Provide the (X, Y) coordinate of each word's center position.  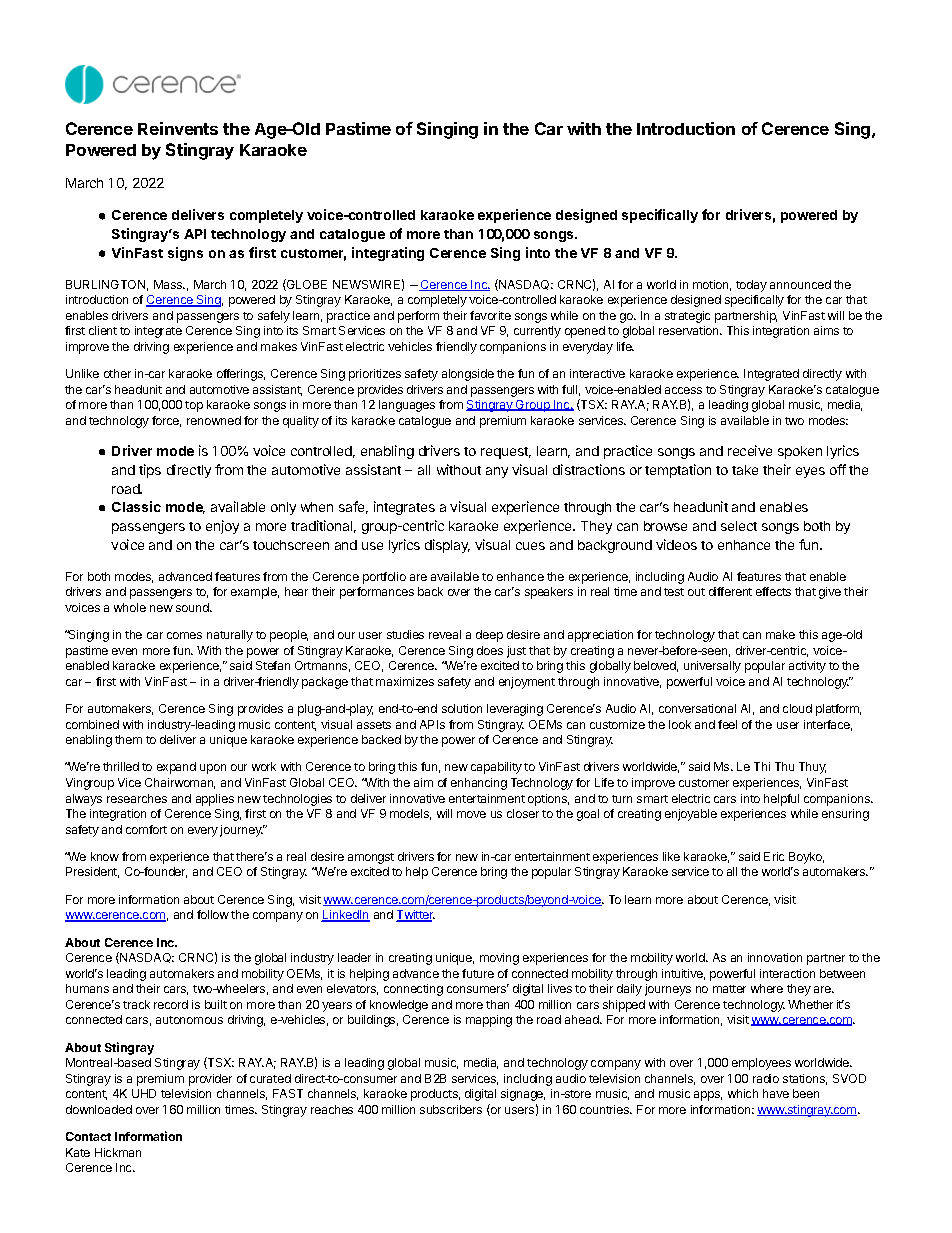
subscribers (451, 1109)
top (194, 406)
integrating (388, 254)
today (751, 286)
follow (213, 914)
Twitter (415, 916)
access (683, 390)
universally (712, 667)
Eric (774, 856)
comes (184, 635)
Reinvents (178, 128)
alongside (468, 375)
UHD (144, 1093)
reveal (445, 634)
